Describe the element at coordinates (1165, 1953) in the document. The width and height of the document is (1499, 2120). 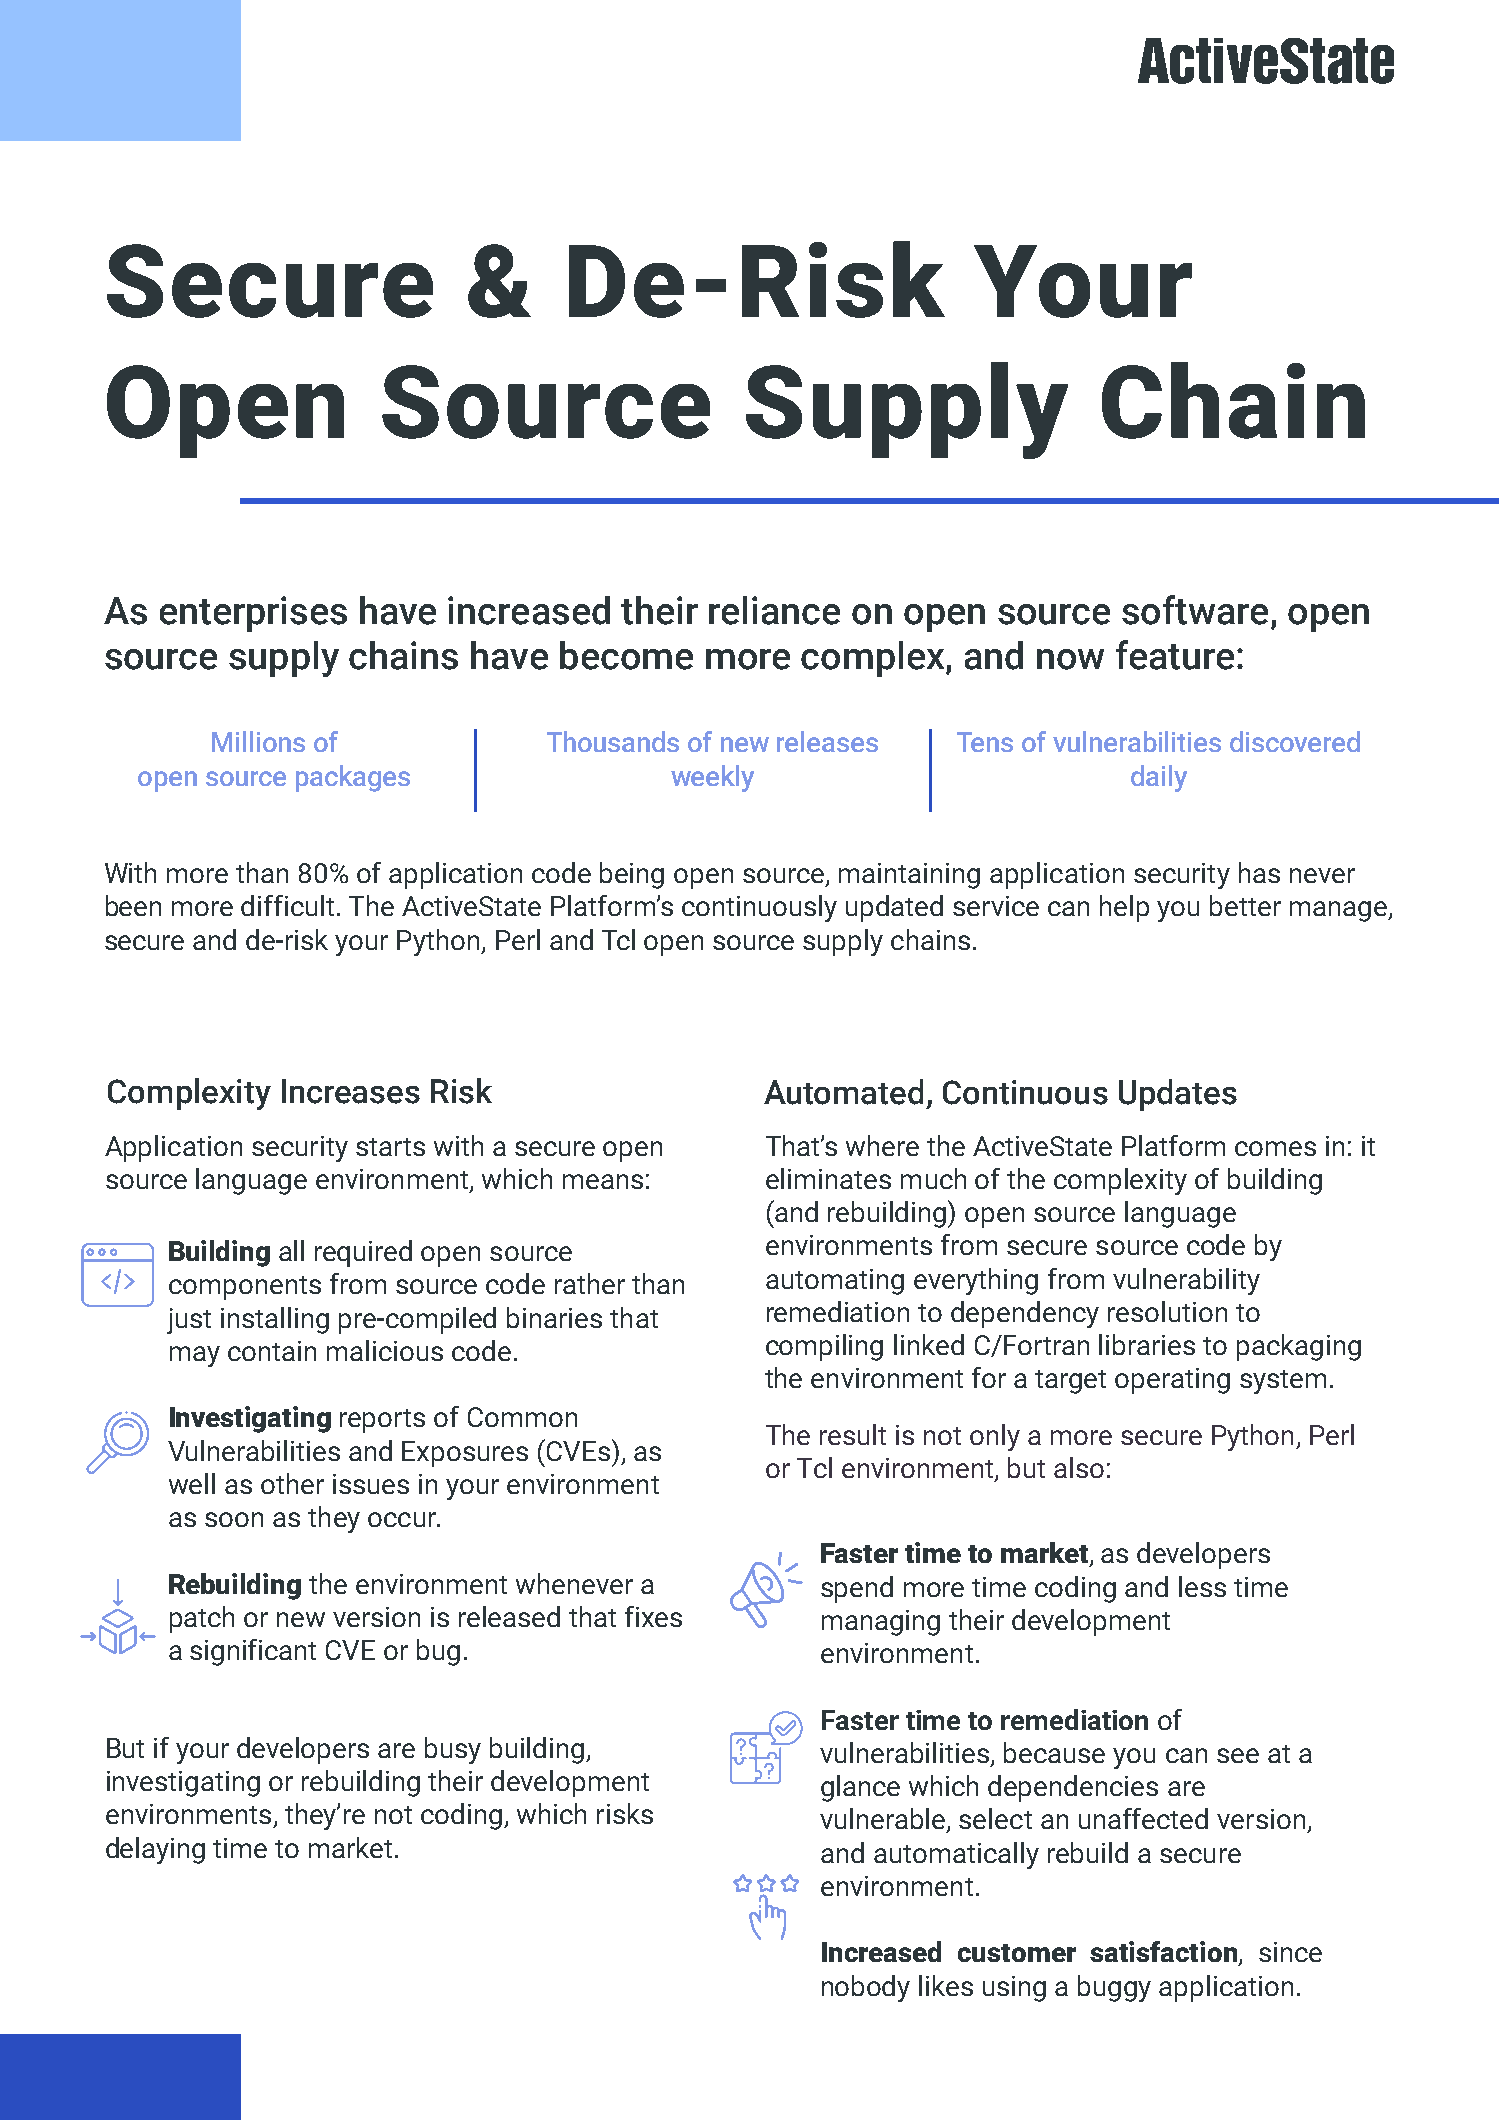
I see `satisfaction` at that location.
